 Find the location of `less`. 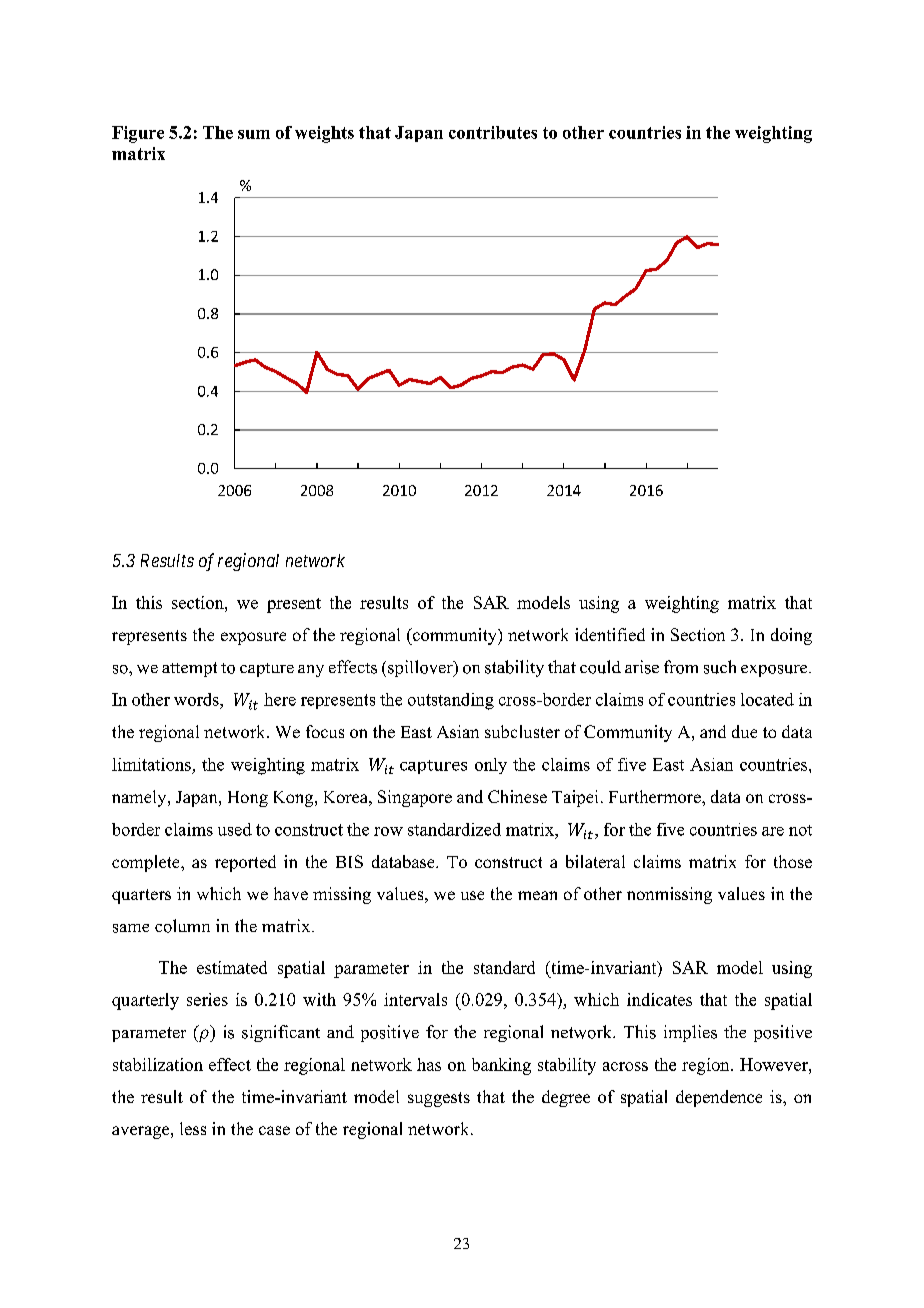

less is located at coordinates (193, 1128).
